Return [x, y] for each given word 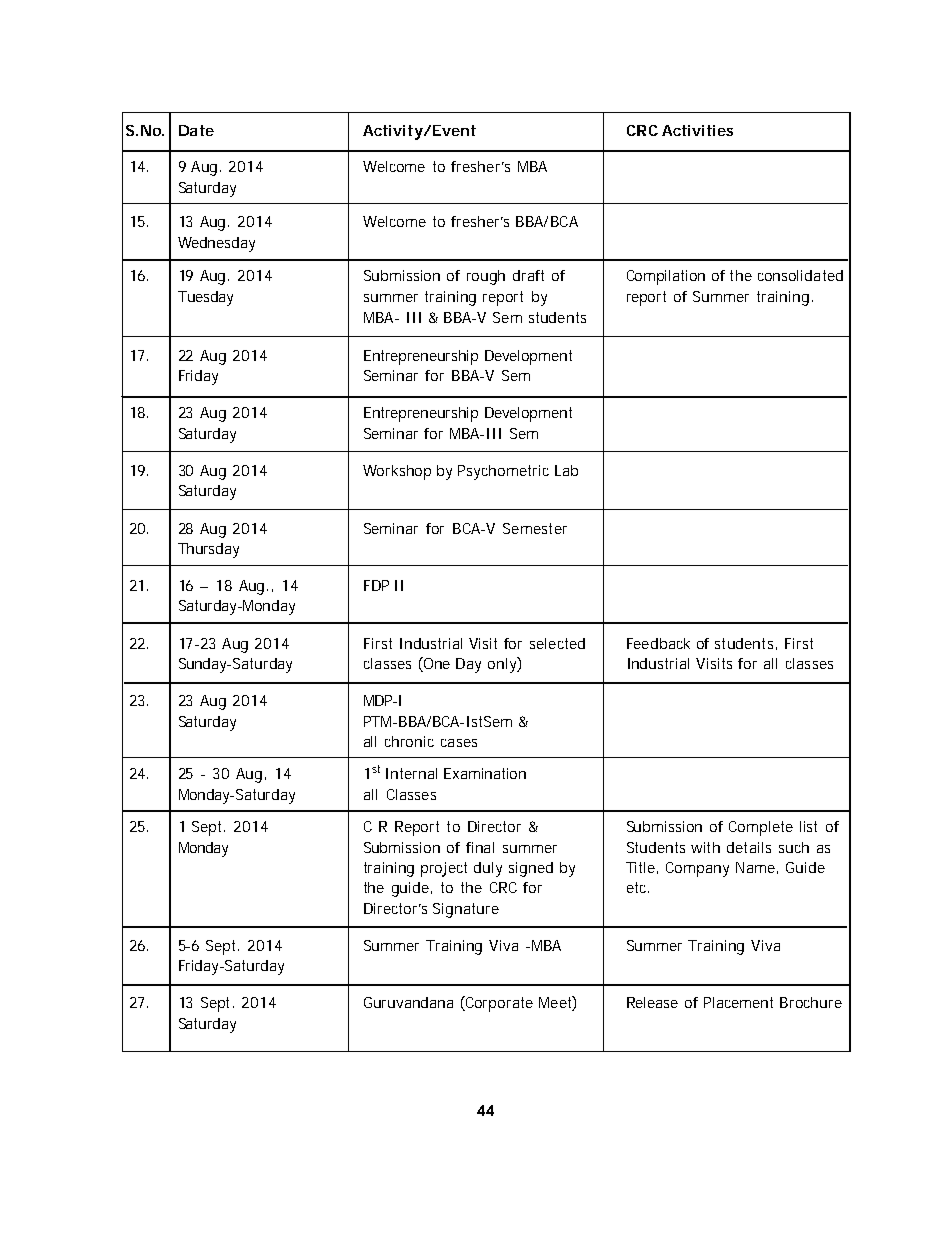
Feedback [658, 643]
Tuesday [205, 298]
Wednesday [216, 244]
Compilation [666, 277]
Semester [535, 528]
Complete [761, 828]
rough [486, 277]
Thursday [208, 550]
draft [528, 275]
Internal [411, 773]
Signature [466, 910]
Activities [697, 130]
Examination [485, 773]
